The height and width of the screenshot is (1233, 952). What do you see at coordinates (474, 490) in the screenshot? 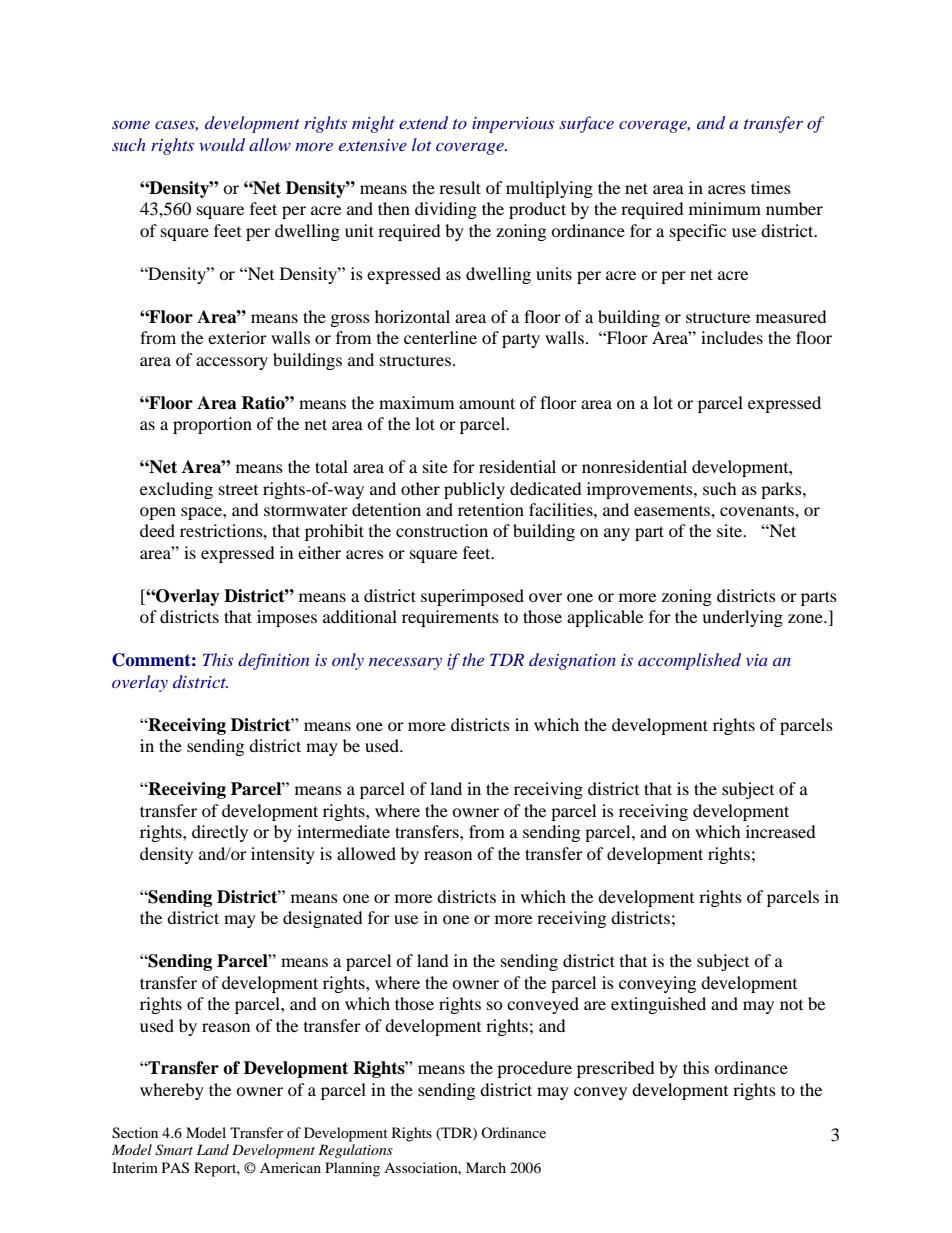
I see `publicly` at bounding box center [474, 490].
